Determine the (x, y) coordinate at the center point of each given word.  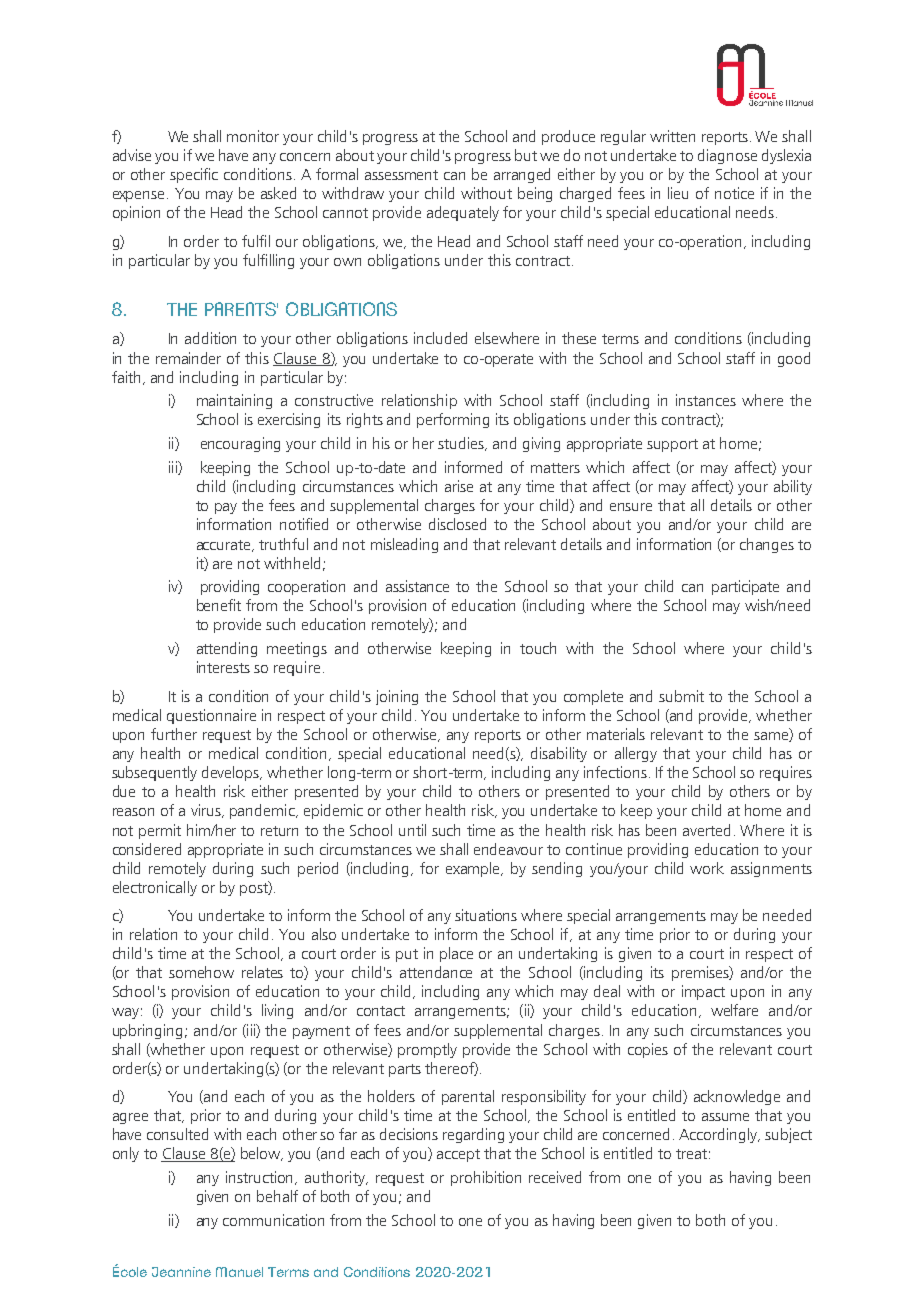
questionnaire (211, 716)
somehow (201, 972)
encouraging (240, 444)
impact (703, 992)
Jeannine (181, 1272)
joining (397, 697)
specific (194, 175)
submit (681, 696)
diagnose (727, 156)
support (672, 445)
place (456, 954)
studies (462, 444)
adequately (463, 213)
